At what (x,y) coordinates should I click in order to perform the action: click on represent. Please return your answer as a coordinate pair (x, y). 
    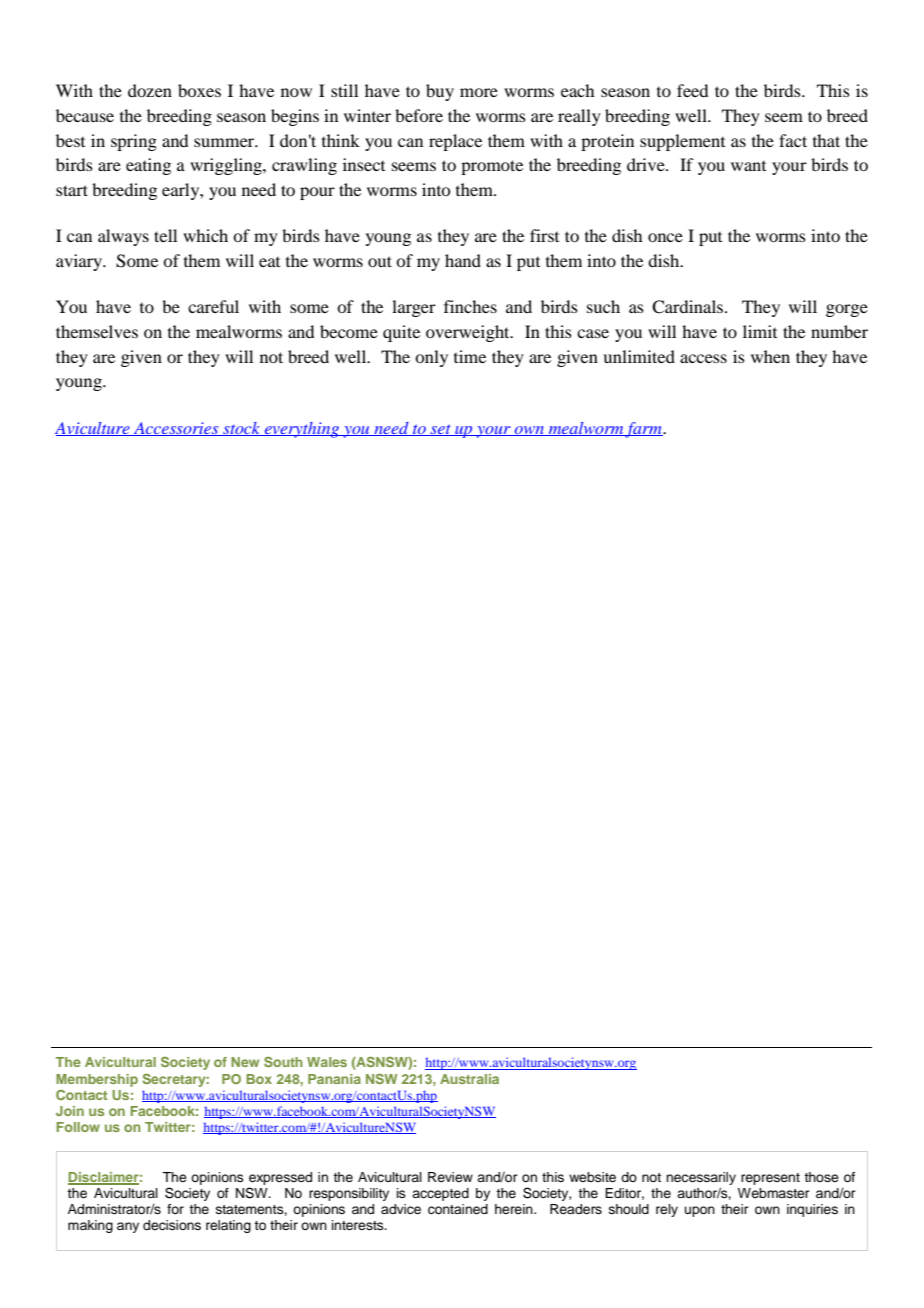
    Looking at the image, I should click on (770, 1179).
